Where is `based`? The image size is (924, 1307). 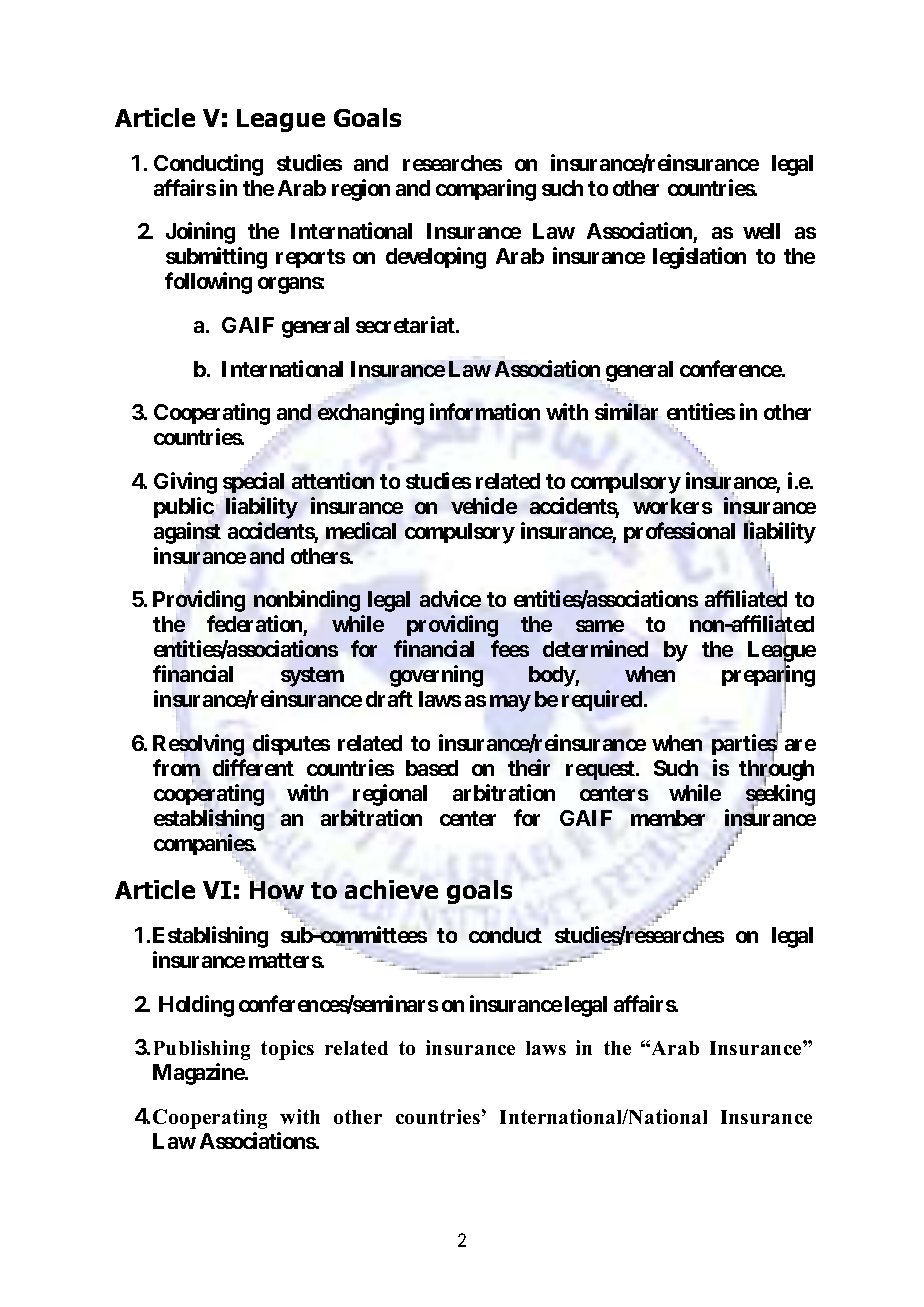 based is located at coordinates (432, 768).
